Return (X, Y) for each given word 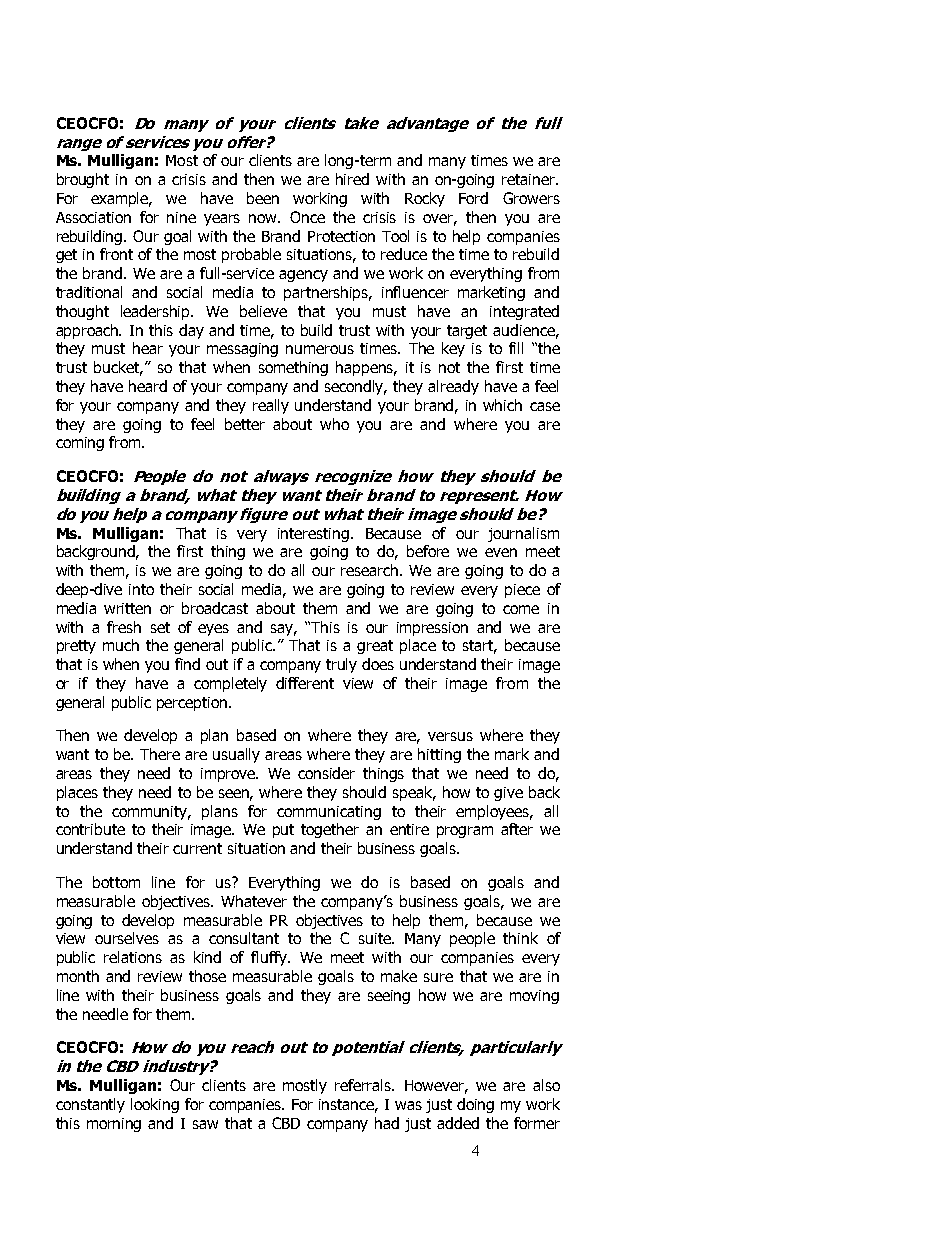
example (121, 199)
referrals (364, 1085)
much (121, 645)
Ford (473, 198)
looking (155, 1105)
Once (307, 217)
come (521, 609)
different (305, 683)
